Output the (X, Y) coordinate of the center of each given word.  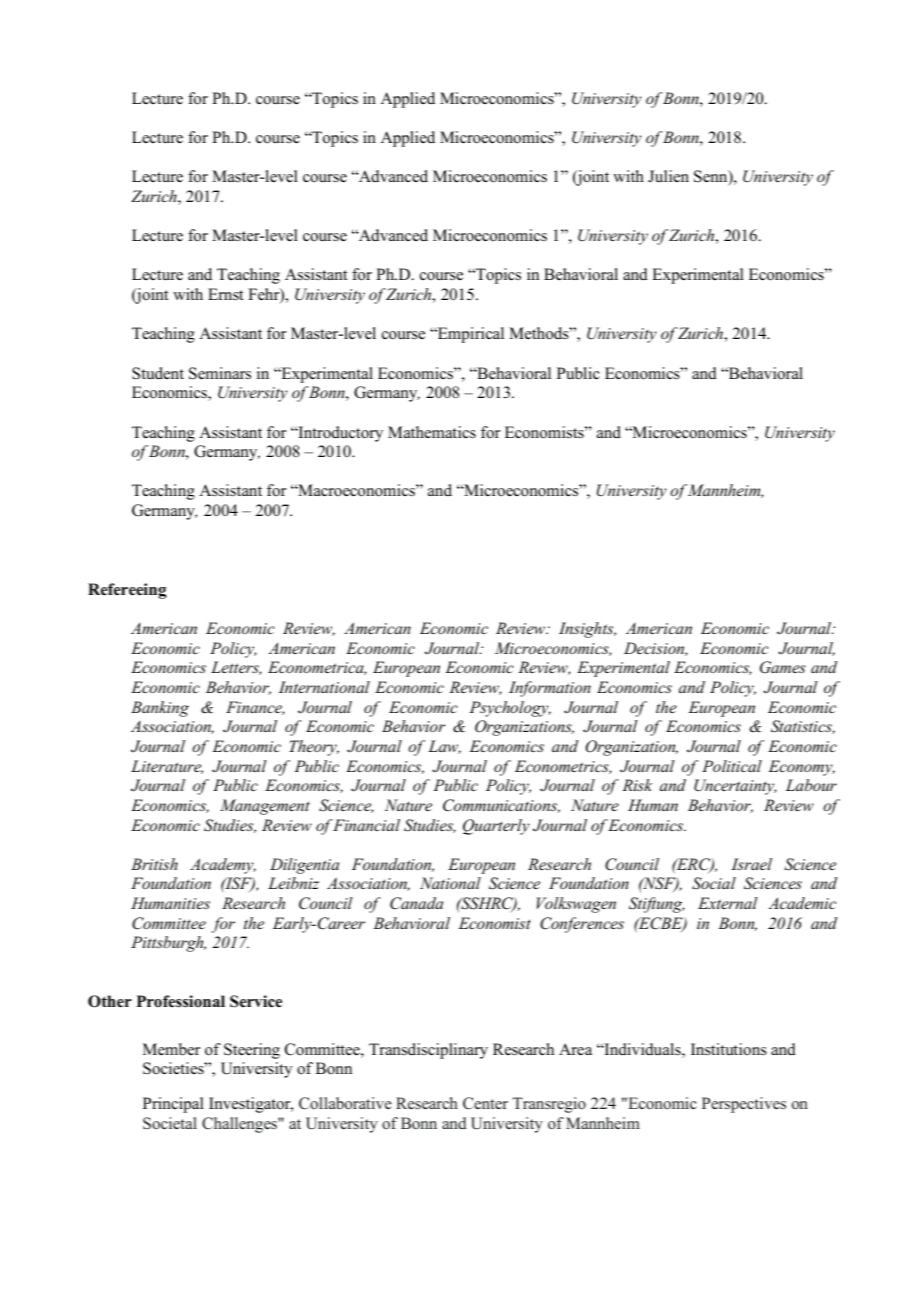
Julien (668, 176)
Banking (160, 709)
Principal (173, 1105)
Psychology (510, 709)
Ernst (226, 294)
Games (783, 667)
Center (485, 1103)
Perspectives (744, 1105)
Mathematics (432, 432)
